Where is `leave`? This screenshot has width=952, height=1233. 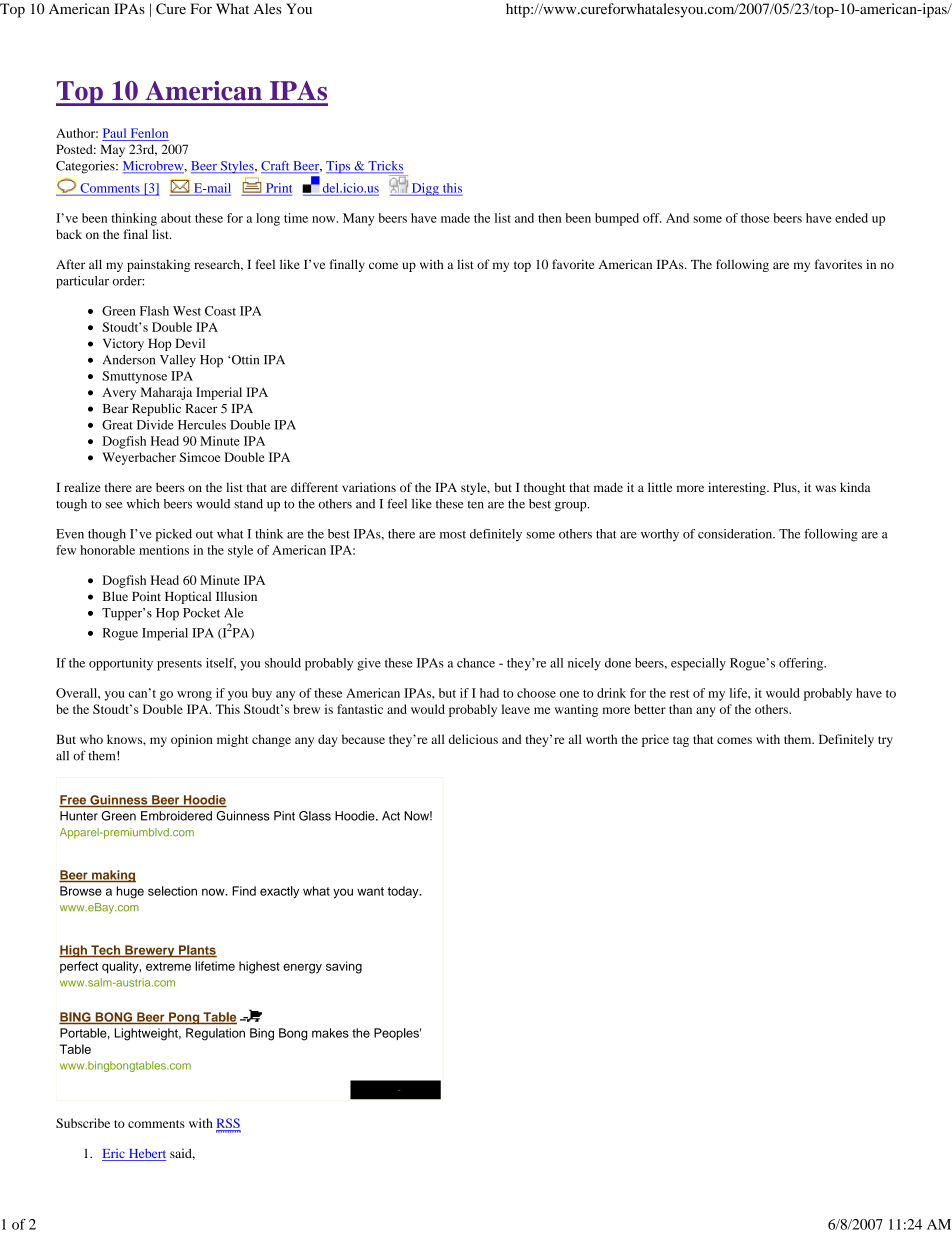 leave is located at coordinates (516, 709).
